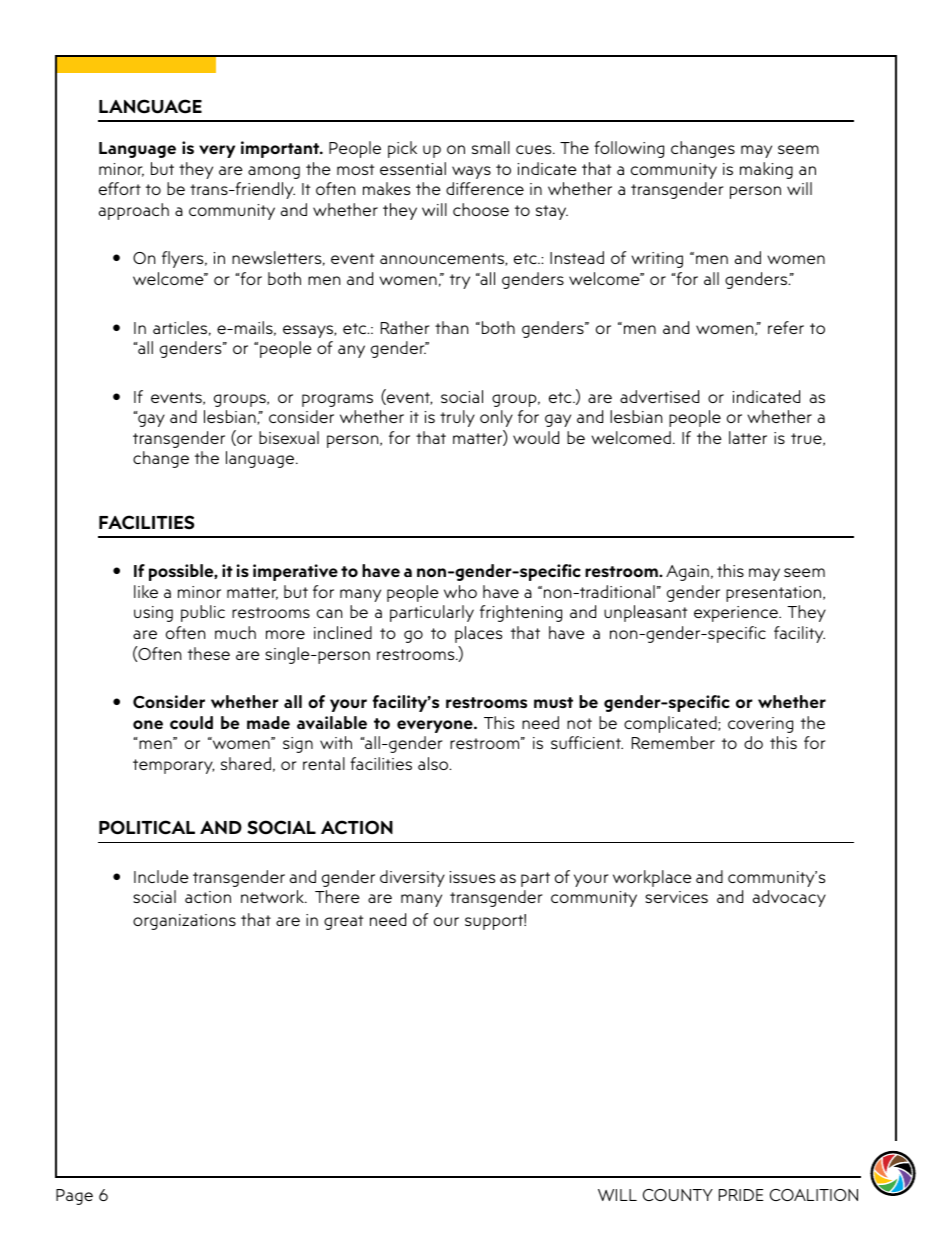  I want to click on effort, so click(120, 188).
